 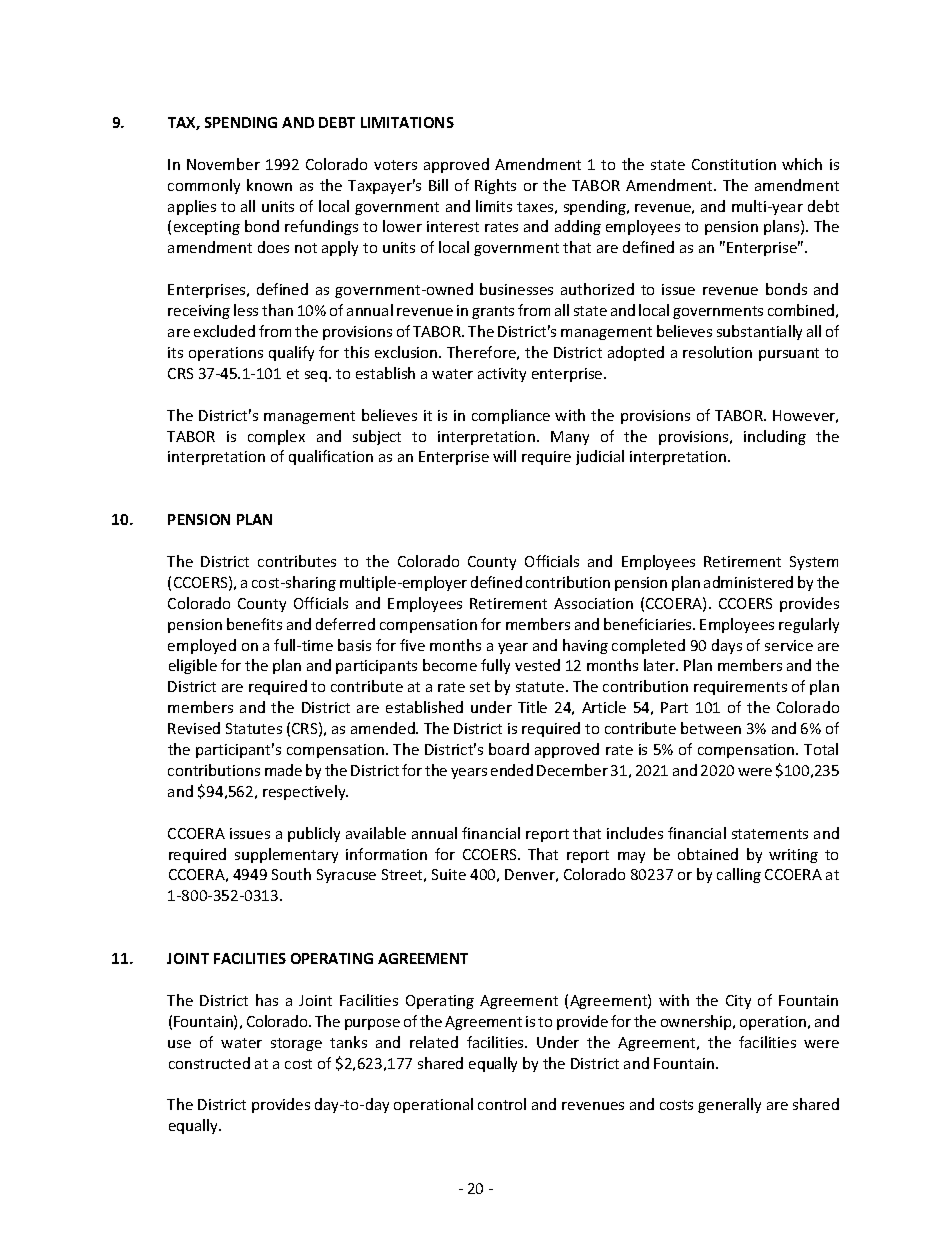 I want to click on complex, so click(x=276, y=437).
